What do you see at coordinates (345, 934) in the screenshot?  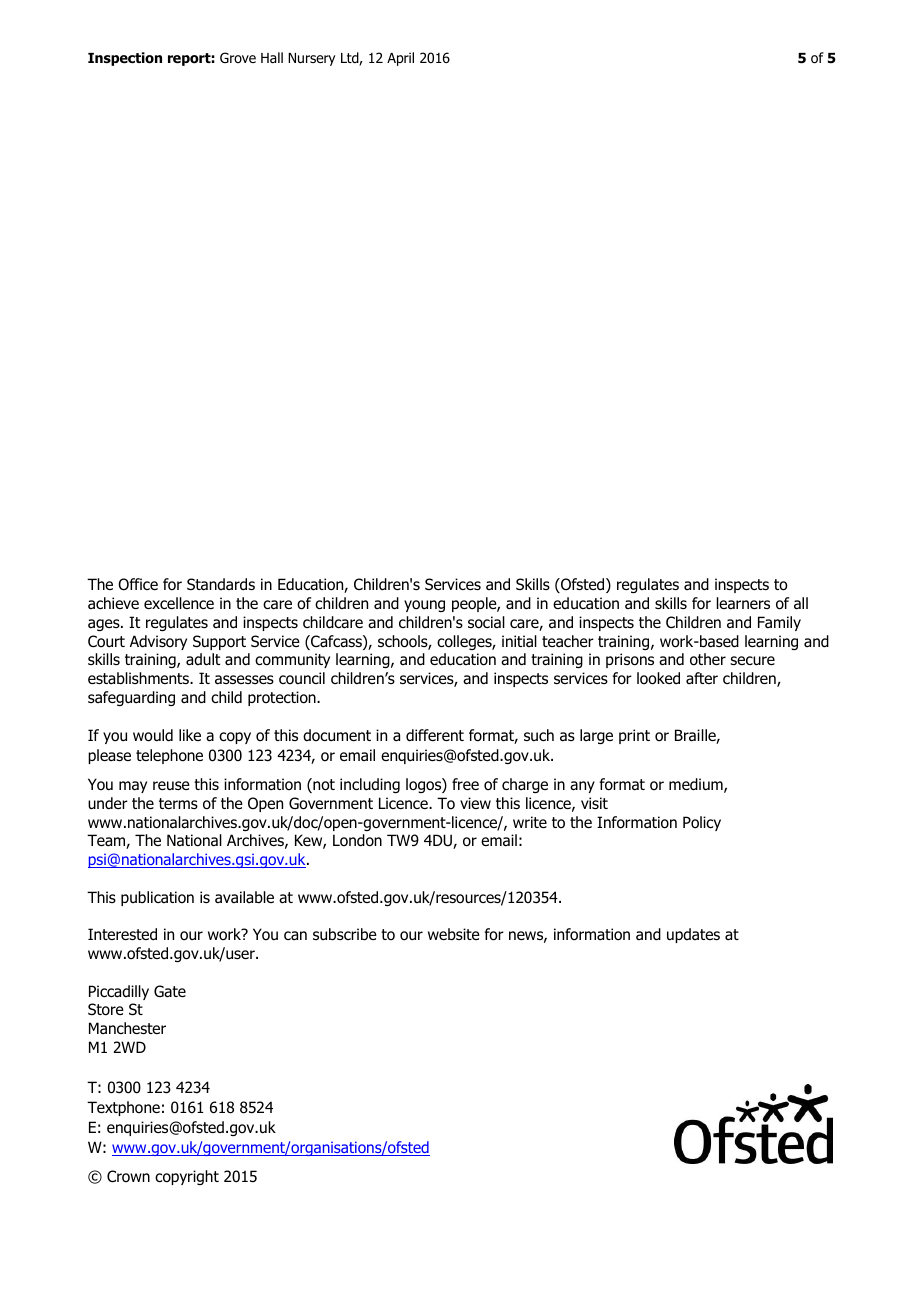 I see `subscribe` at bounding box center [345, 934].
